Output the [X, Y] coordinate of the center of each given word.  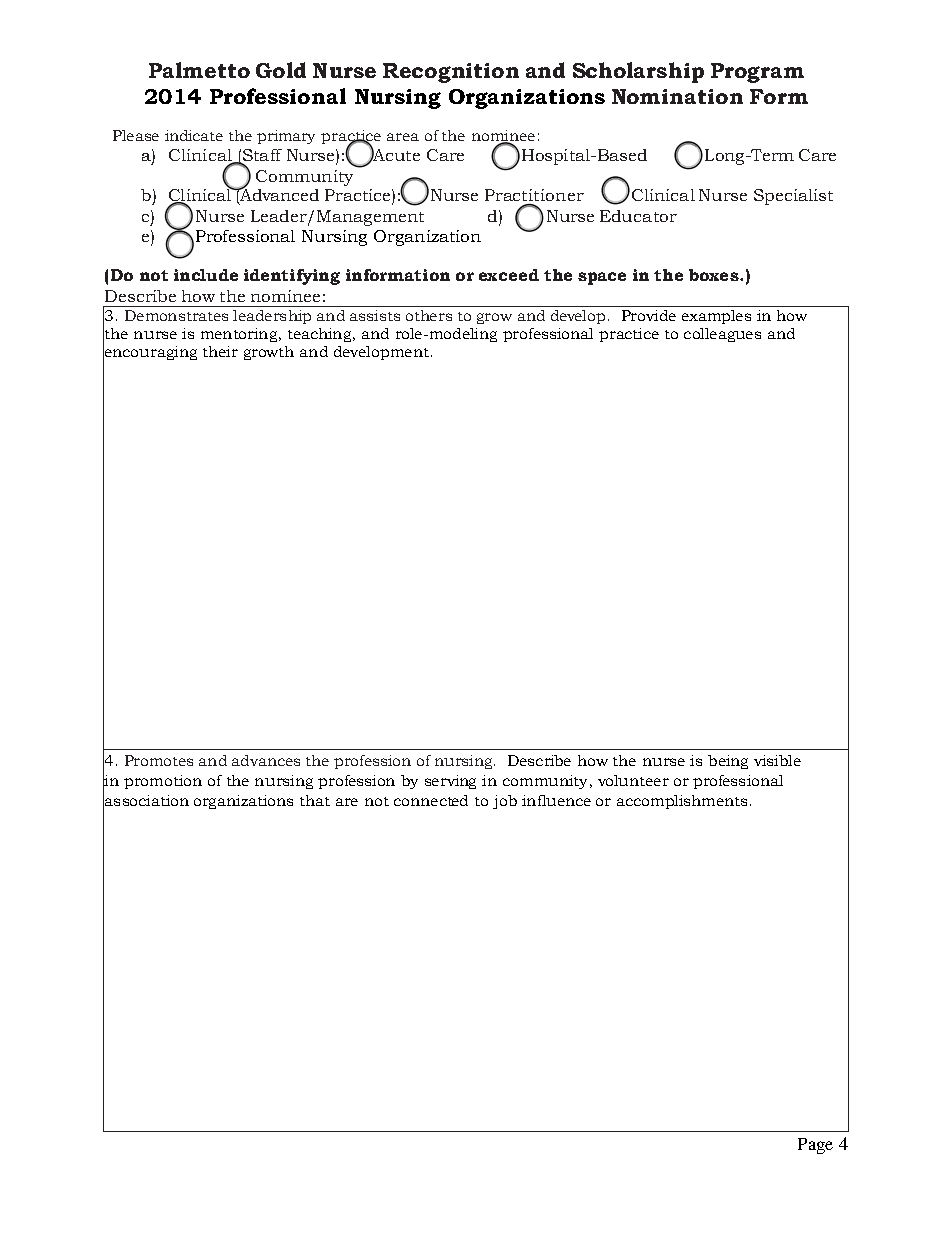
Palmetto [199, 70]
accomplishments [682, 802]
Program [757, 73]
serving [450, 782]
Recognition [451, 73]
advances [266, 760]
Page [815, 1146]
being [728, 762]
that [315, 800]
